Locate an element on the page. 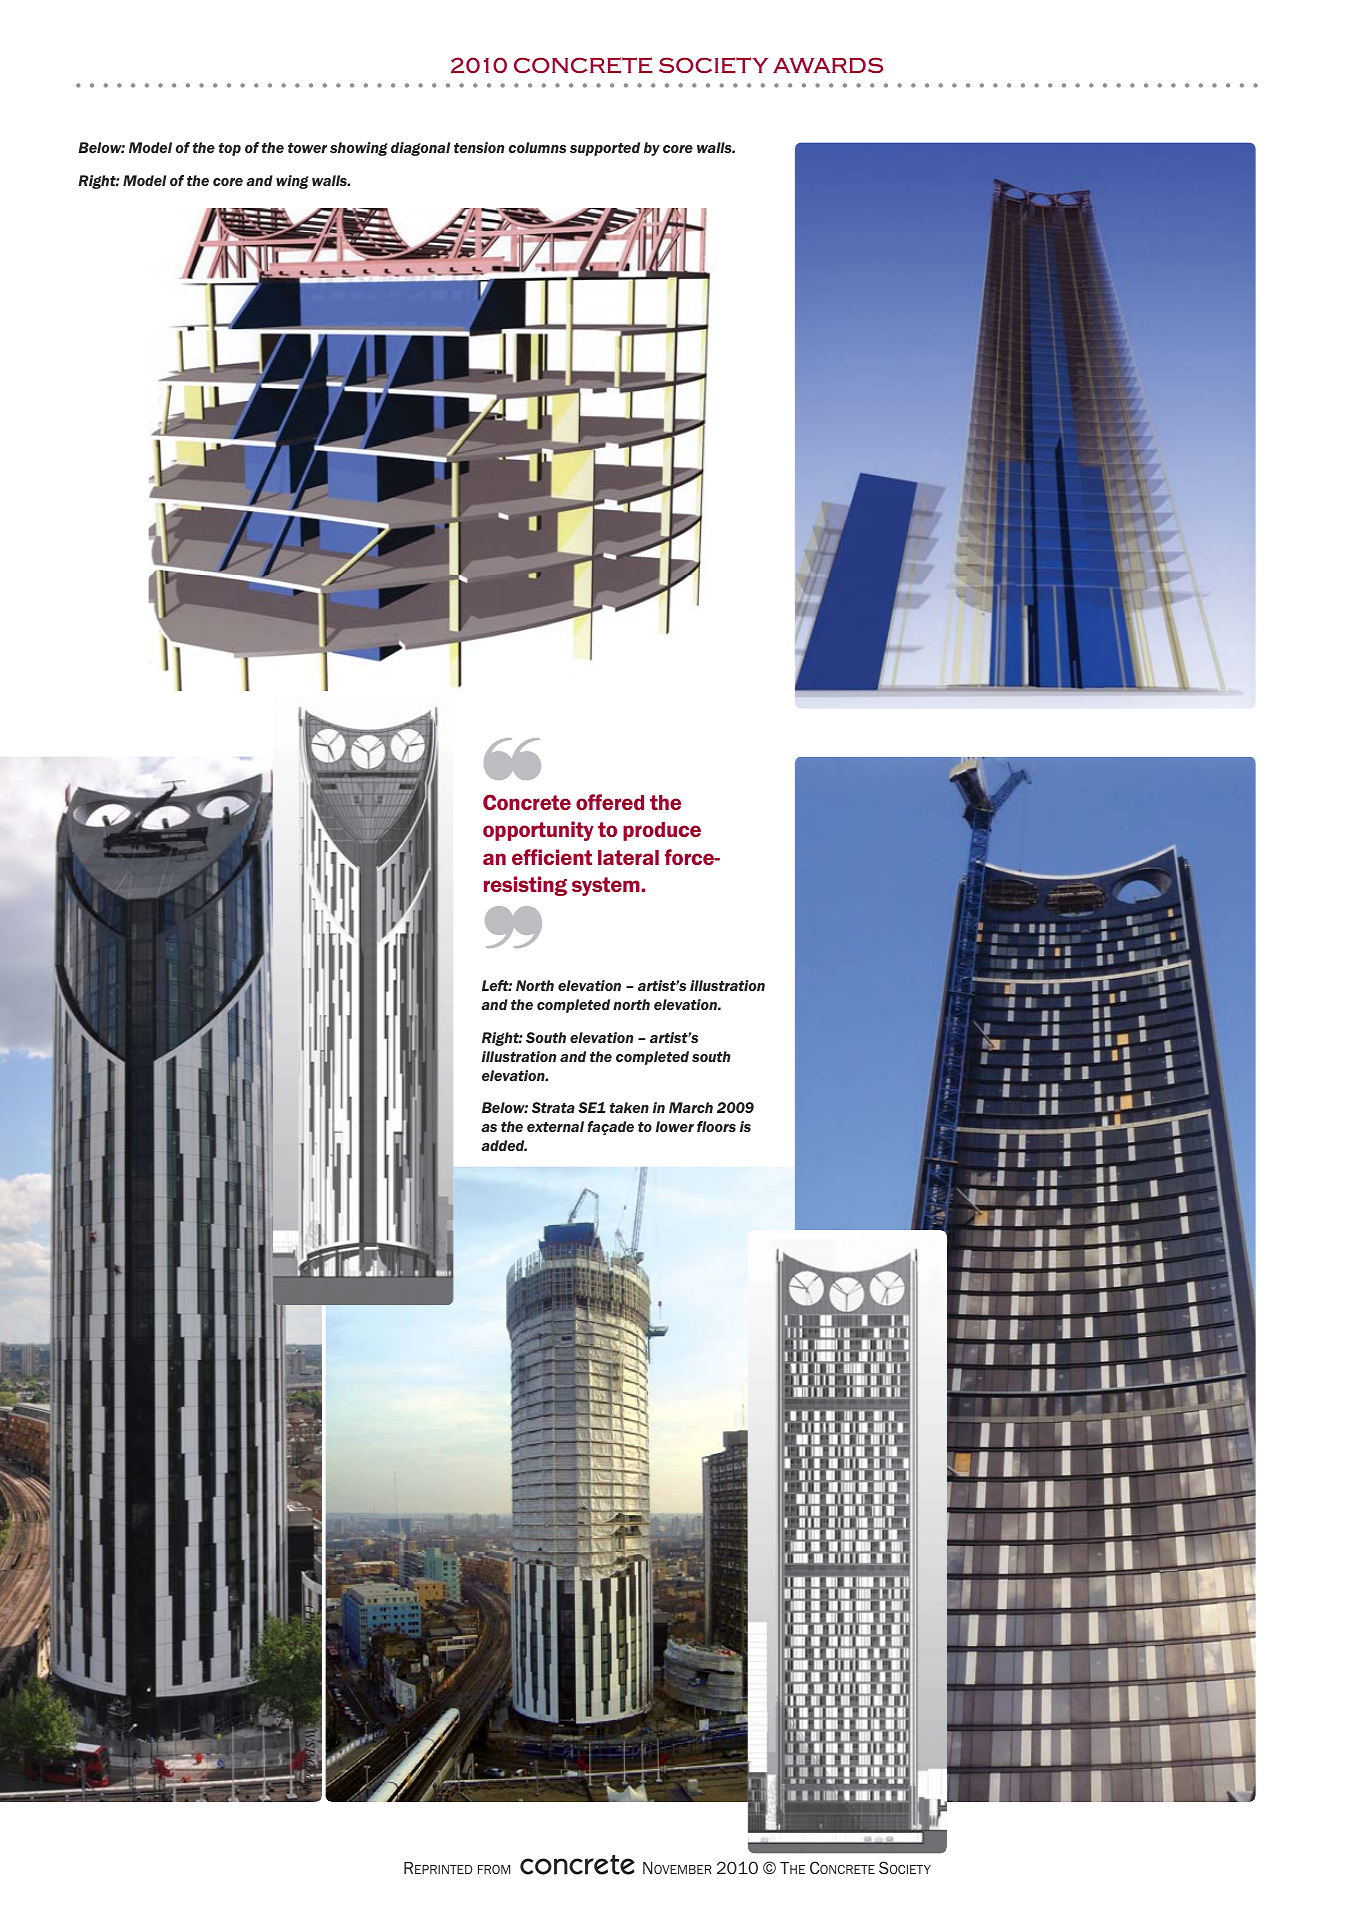 Image resolution: width=1352 pixels, height=1911 pixels. columns is located at coordinates (537, 147).
